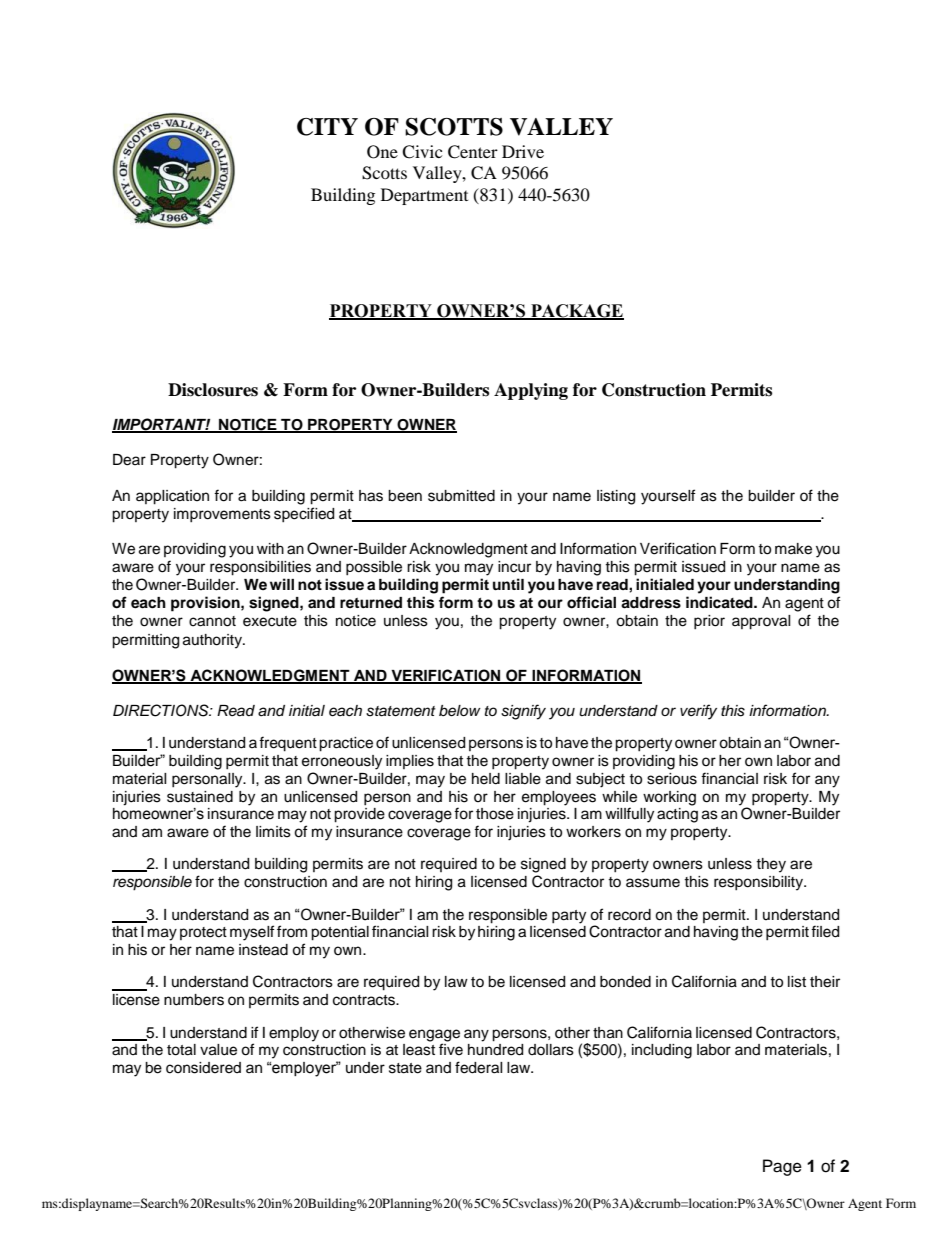  What do you see at coordinates (327, 127) in the image?
I see `CITY` at bounding box center [327, 127].
